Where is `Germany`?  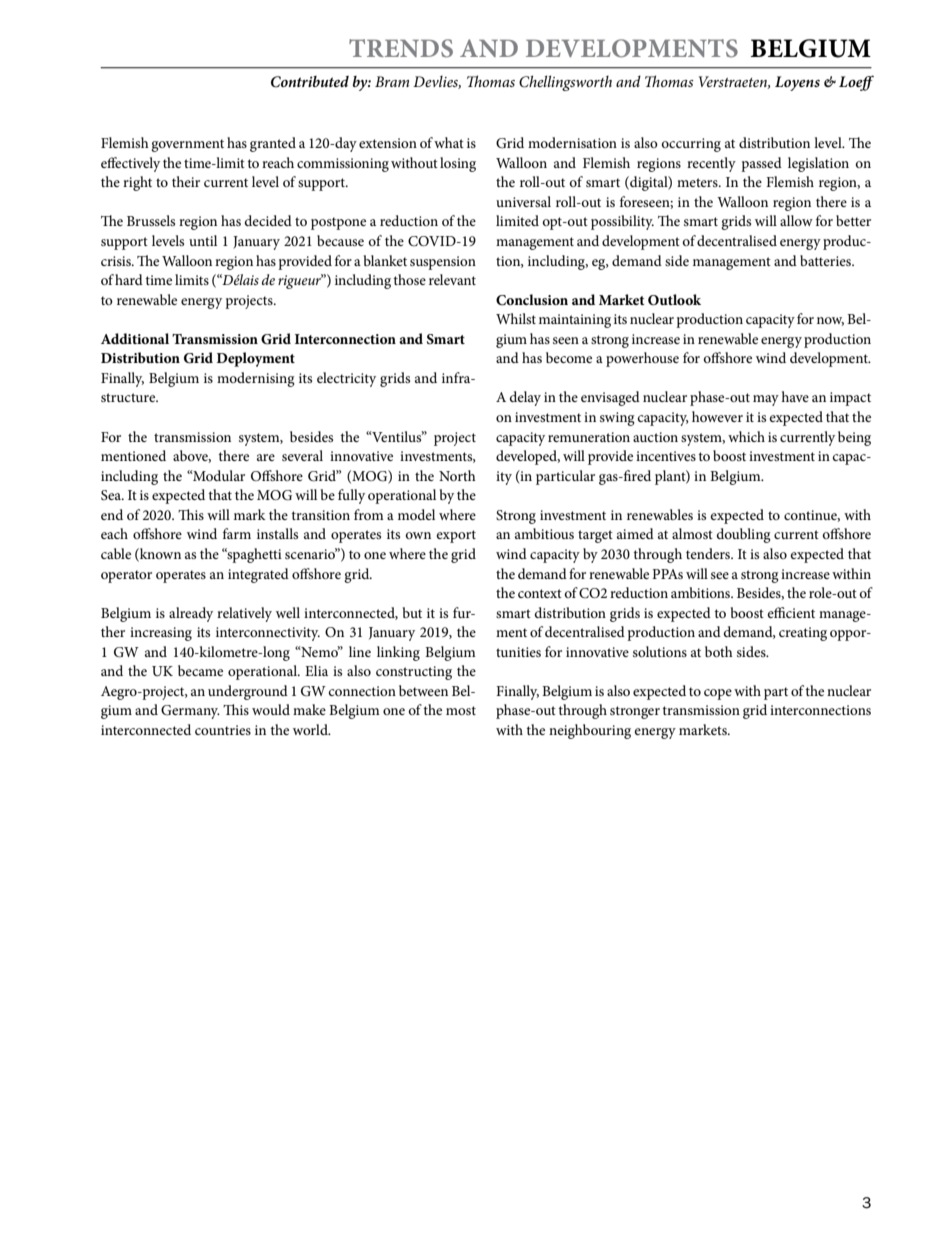 Germany is located at coordinates (190, 712).
